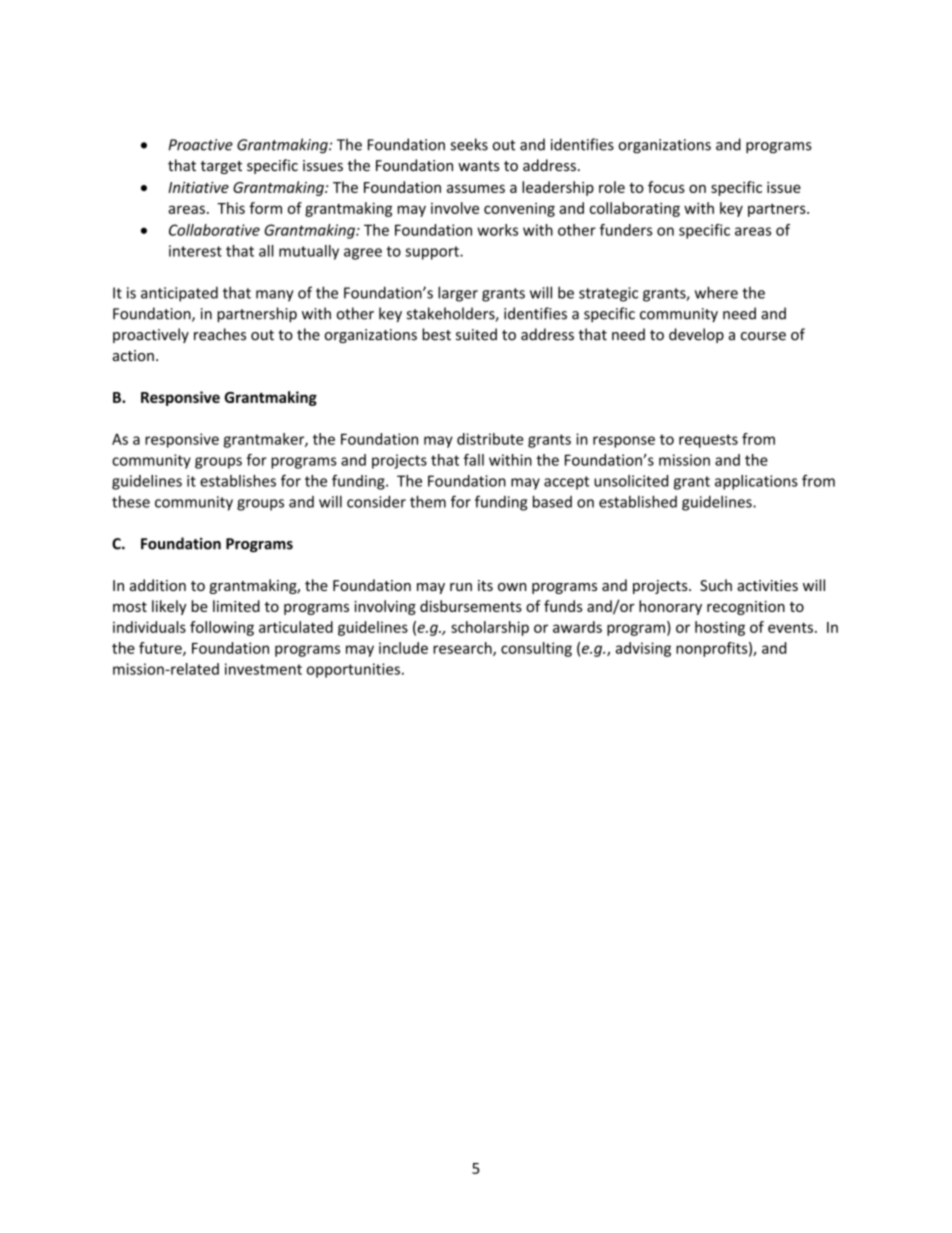 This screenshot has height=1233, width=952. What do you see at coordinates (158, 585) in the screenshot?
I see `addition` at bounding box center [158, 585].
